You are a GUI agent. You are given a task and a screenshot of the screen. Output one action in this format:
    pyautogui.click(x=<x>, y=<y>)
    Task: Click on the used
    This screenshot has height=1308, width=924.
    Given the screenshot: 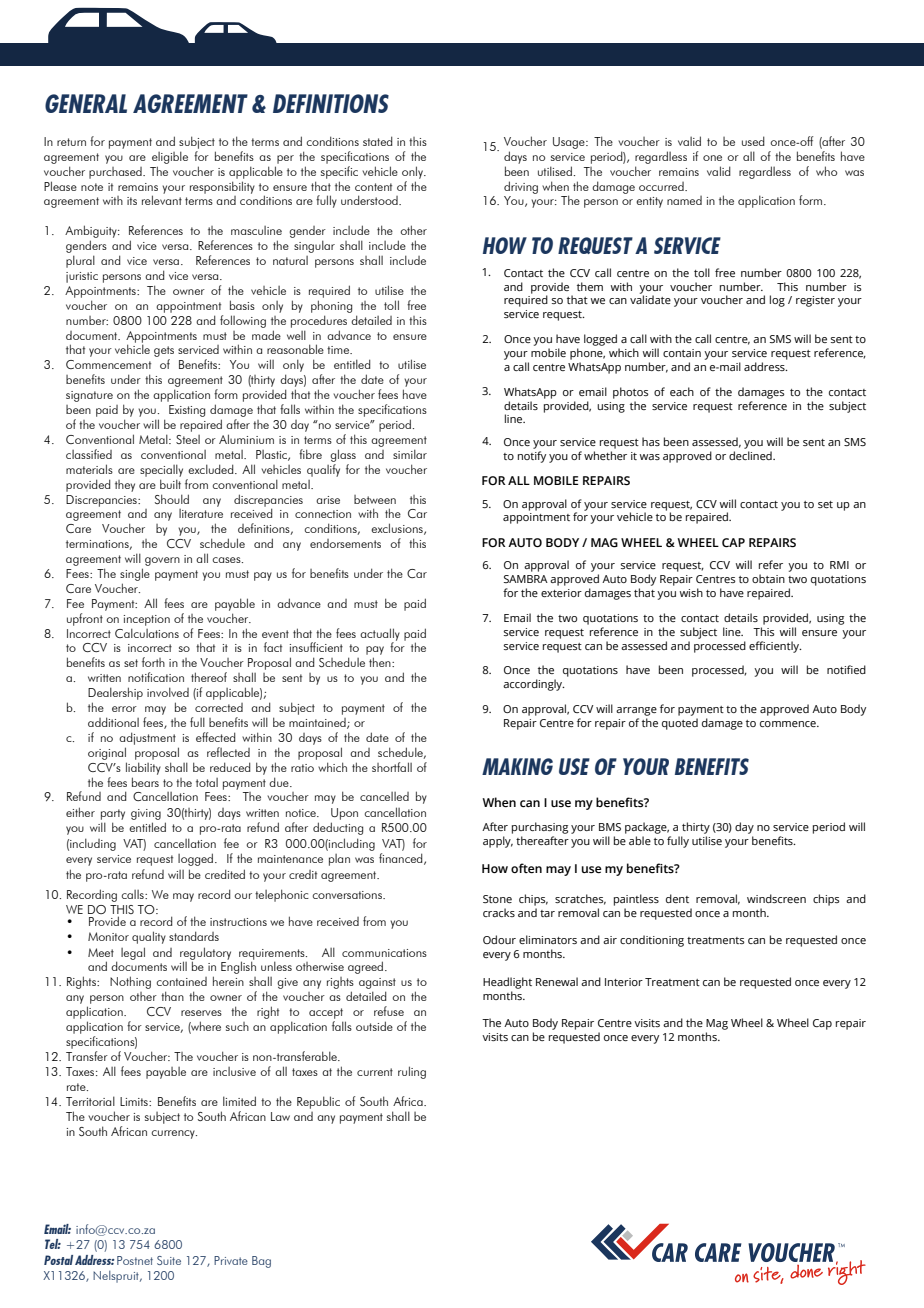 What is the action you would take?
    pyautogui.click(x=753, y=141)
